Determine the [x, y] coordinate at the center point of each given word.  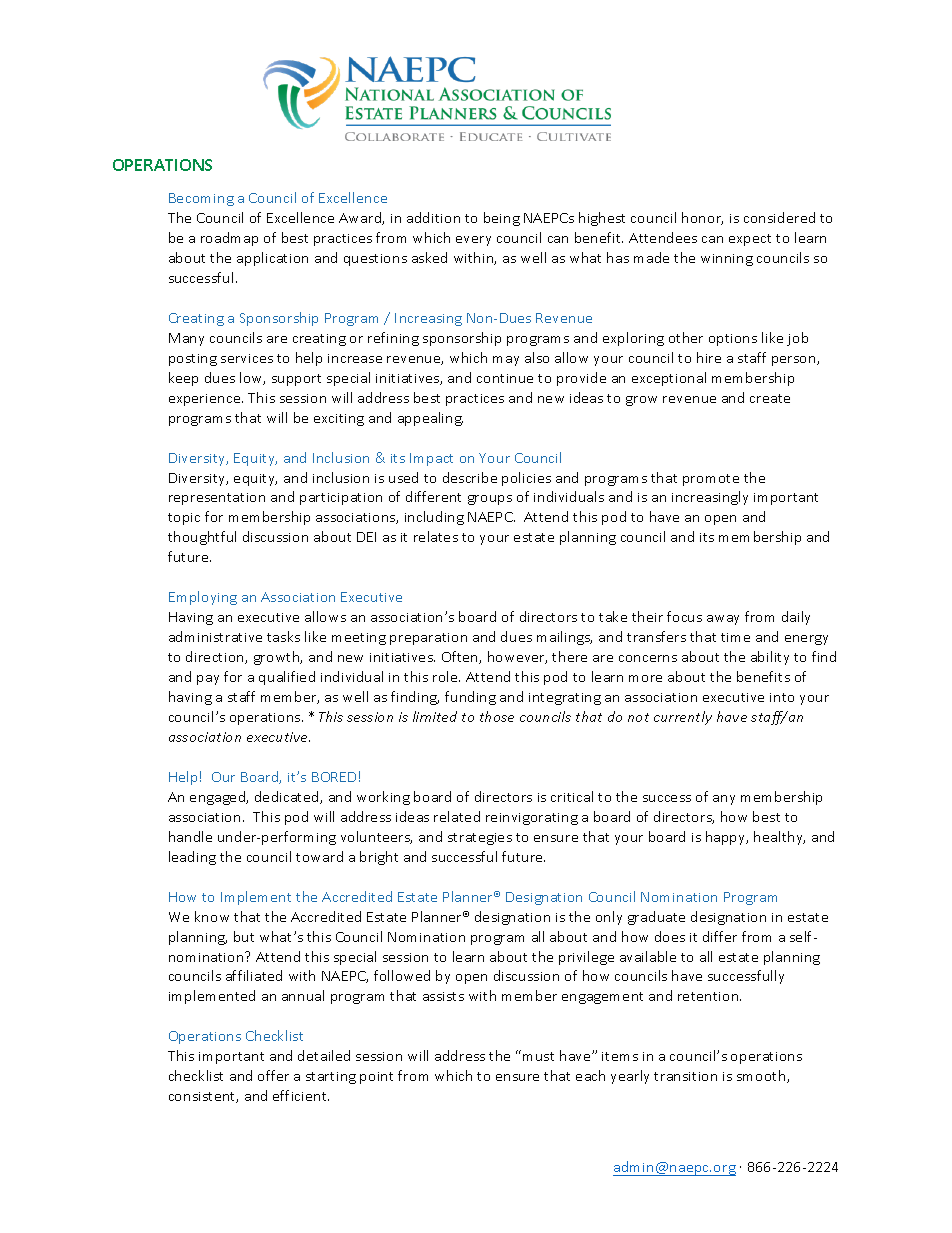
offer [273, 1075]
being [502, 219]
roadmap [229, 239]
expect [750, 240]
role [446, 676]
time [735, 637]
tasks [283, 636]
